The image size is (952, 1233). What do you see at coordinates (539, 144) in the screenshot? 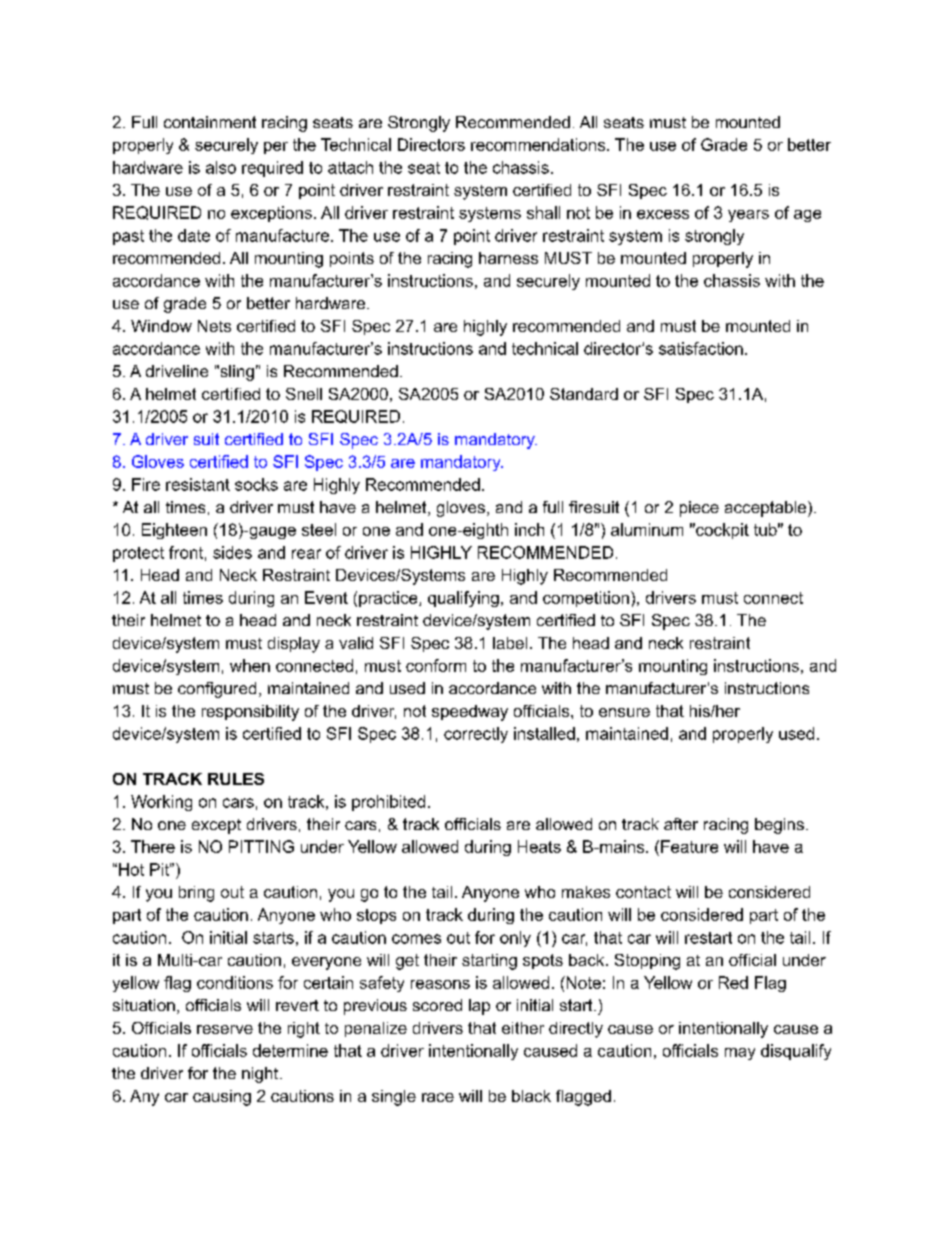
I see `recommendations` at bounding box center [539, 144].
